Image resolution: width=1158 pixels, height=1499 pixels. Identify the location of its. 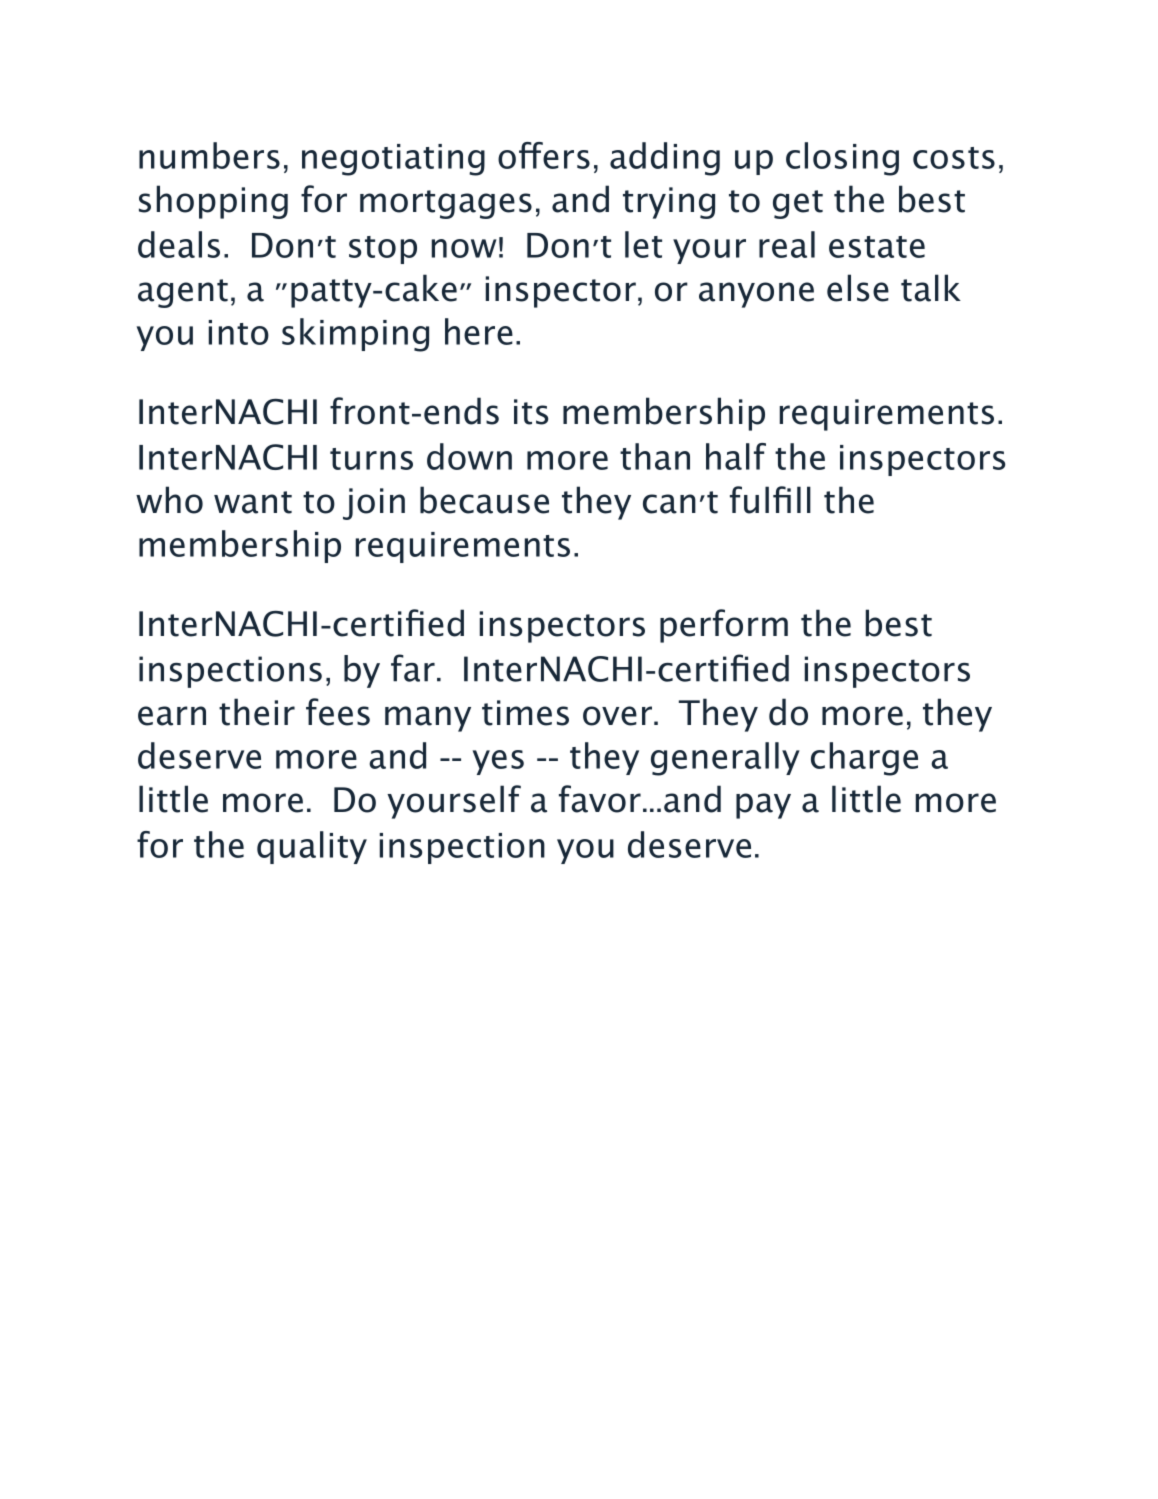
(531, 412).
